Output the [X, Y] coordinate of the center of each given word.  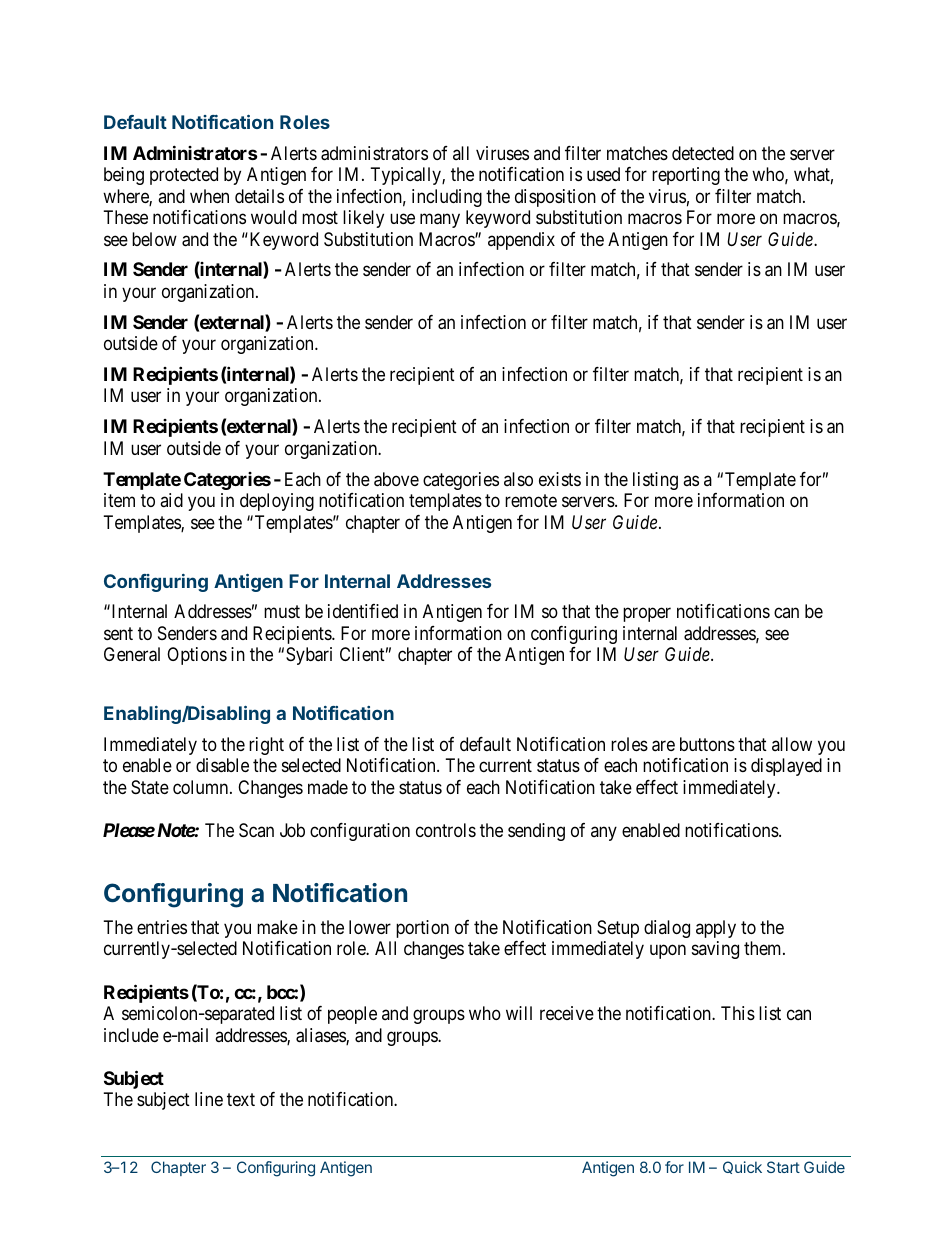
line [209, 1099]
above [396, 479]
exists [560, 479]
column [202, 787]
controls [446, 830]
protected [184, 176]
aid [171, 500]
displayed [786, 767]
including [447, 198]
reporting [686, 176]
